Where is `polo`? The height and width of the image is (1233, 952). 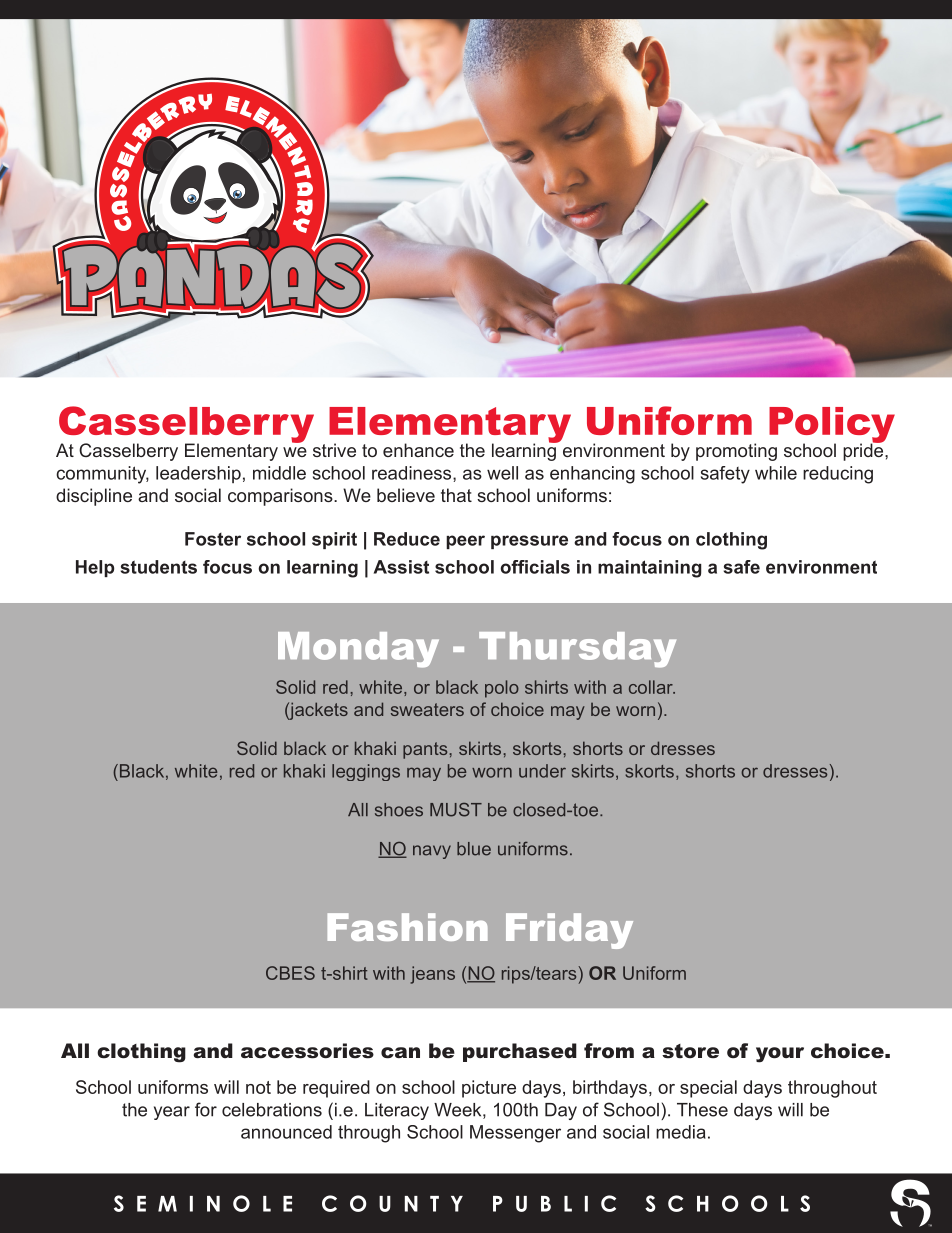 polo is located at coordinates (502, 689).
